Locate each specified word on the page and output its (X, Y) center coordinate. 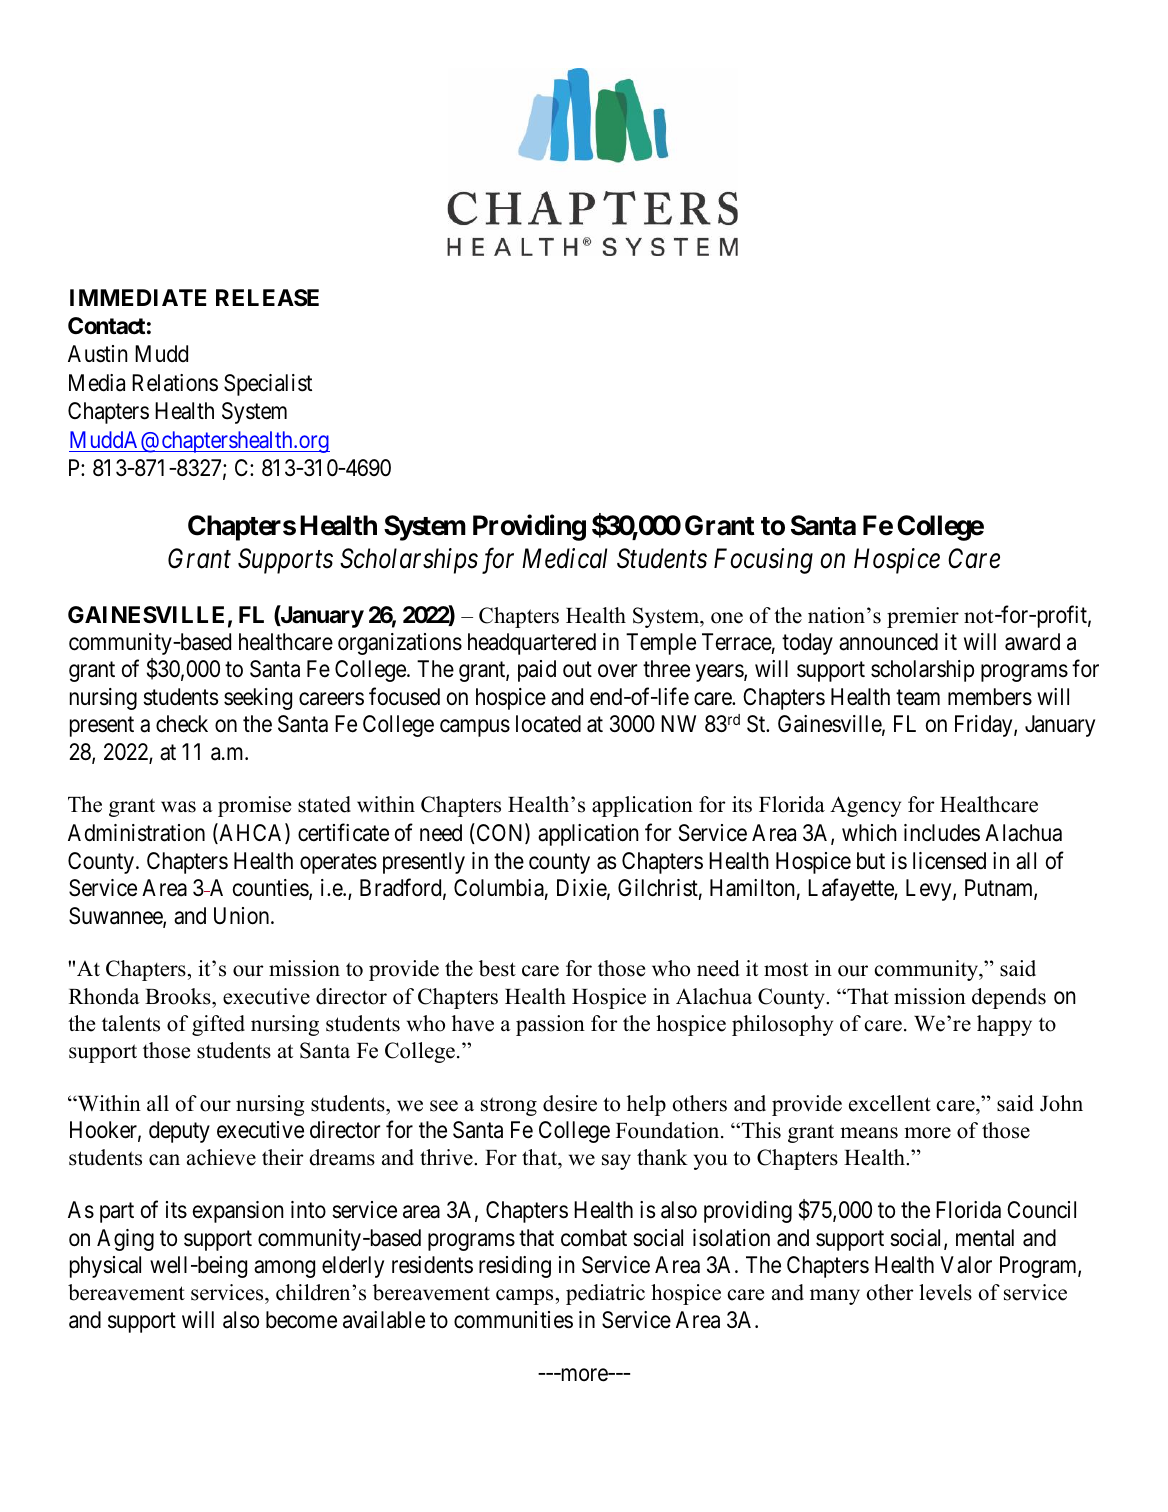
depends (1009, 998)
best (497, 968)
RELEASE (267, 298)
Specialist (268, 385)
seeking (258, 699)
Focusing (763, 561)
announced (888, 642)
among (284, 1269)
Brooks (179, 996)
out (577, 670)
